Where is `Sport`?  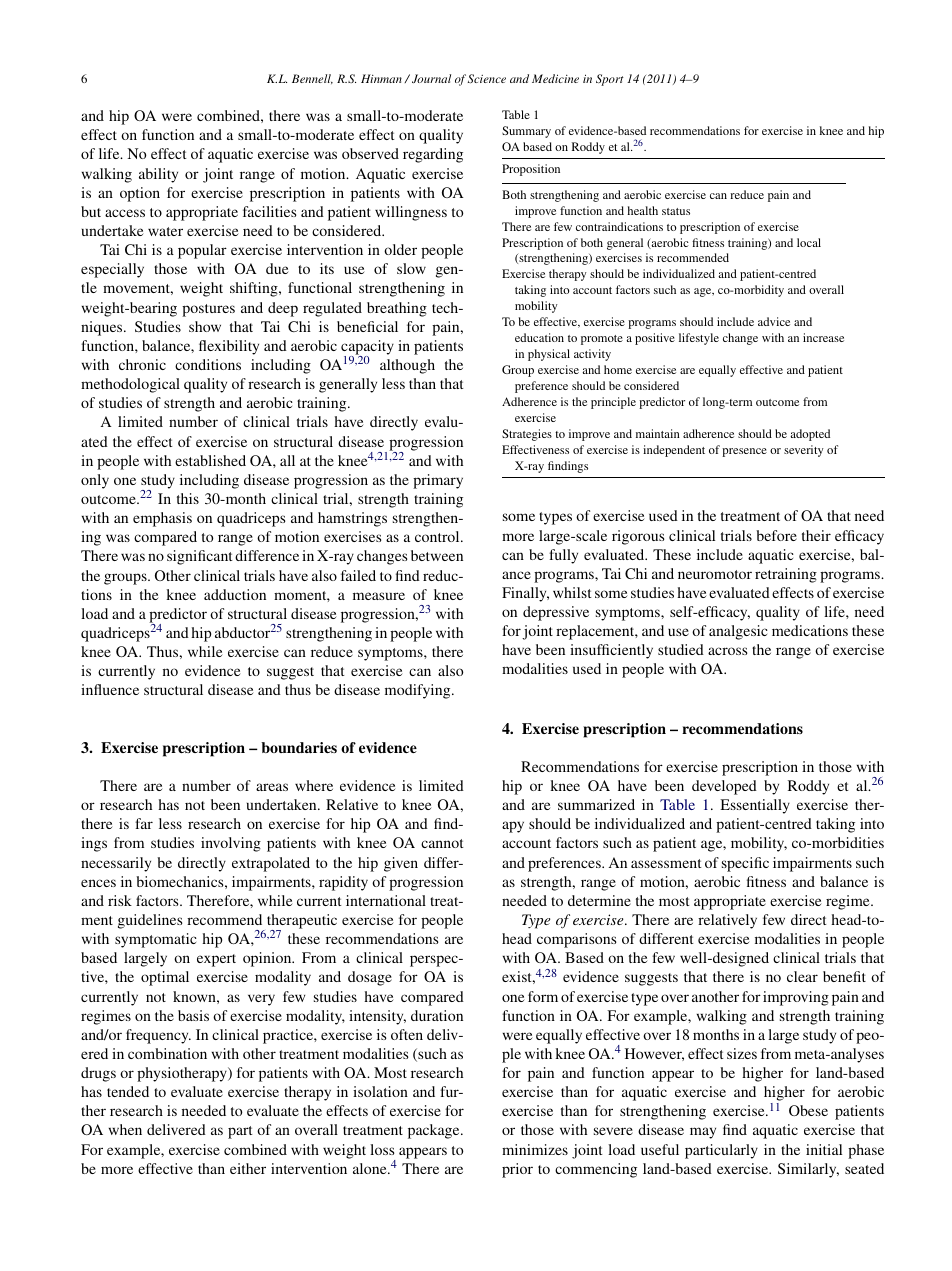
Sport is located at coordinates (610, 80).
